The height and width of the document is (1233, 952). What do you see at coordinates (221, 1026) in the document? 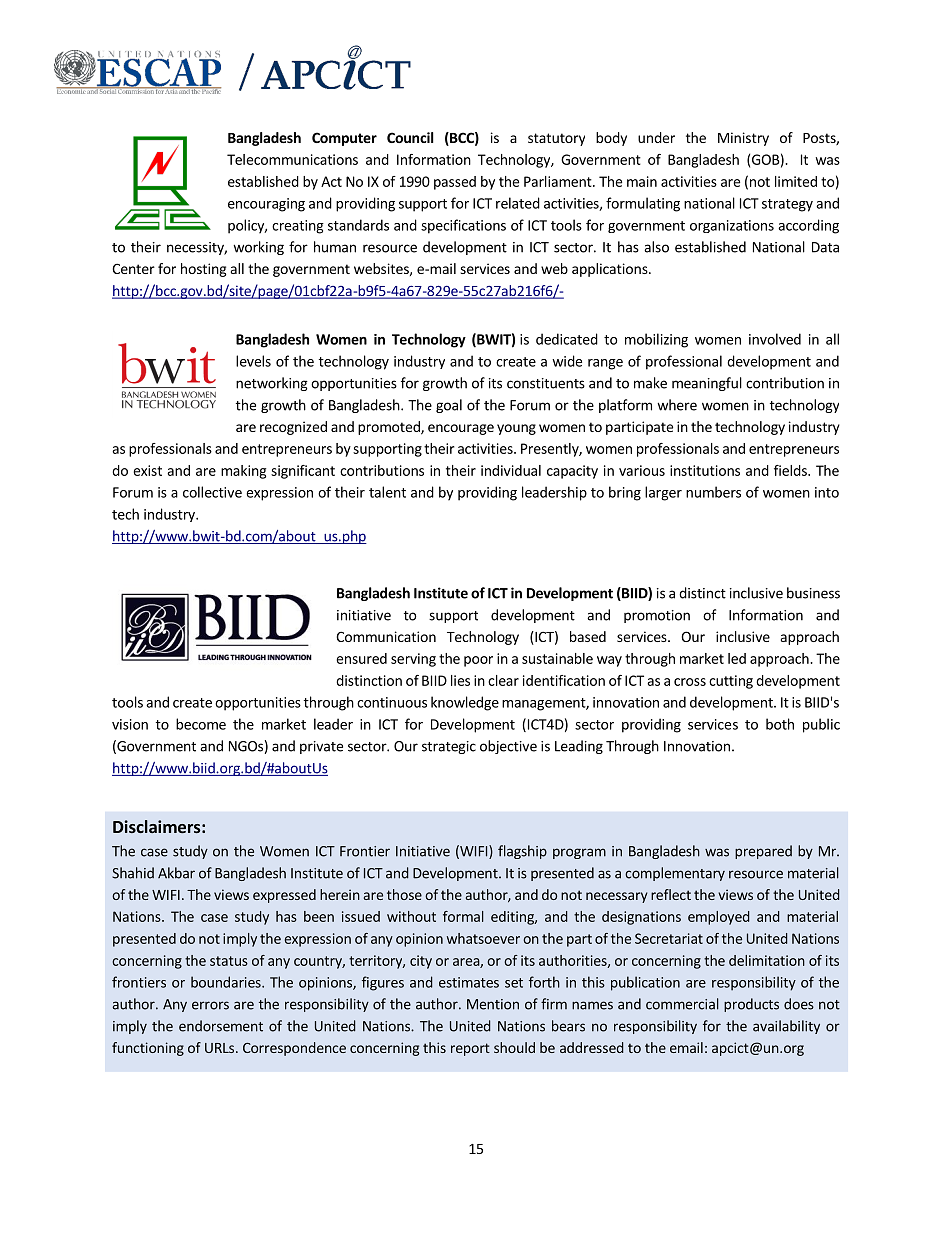
I see `endorsement` at bounding box center [221, 1026].
